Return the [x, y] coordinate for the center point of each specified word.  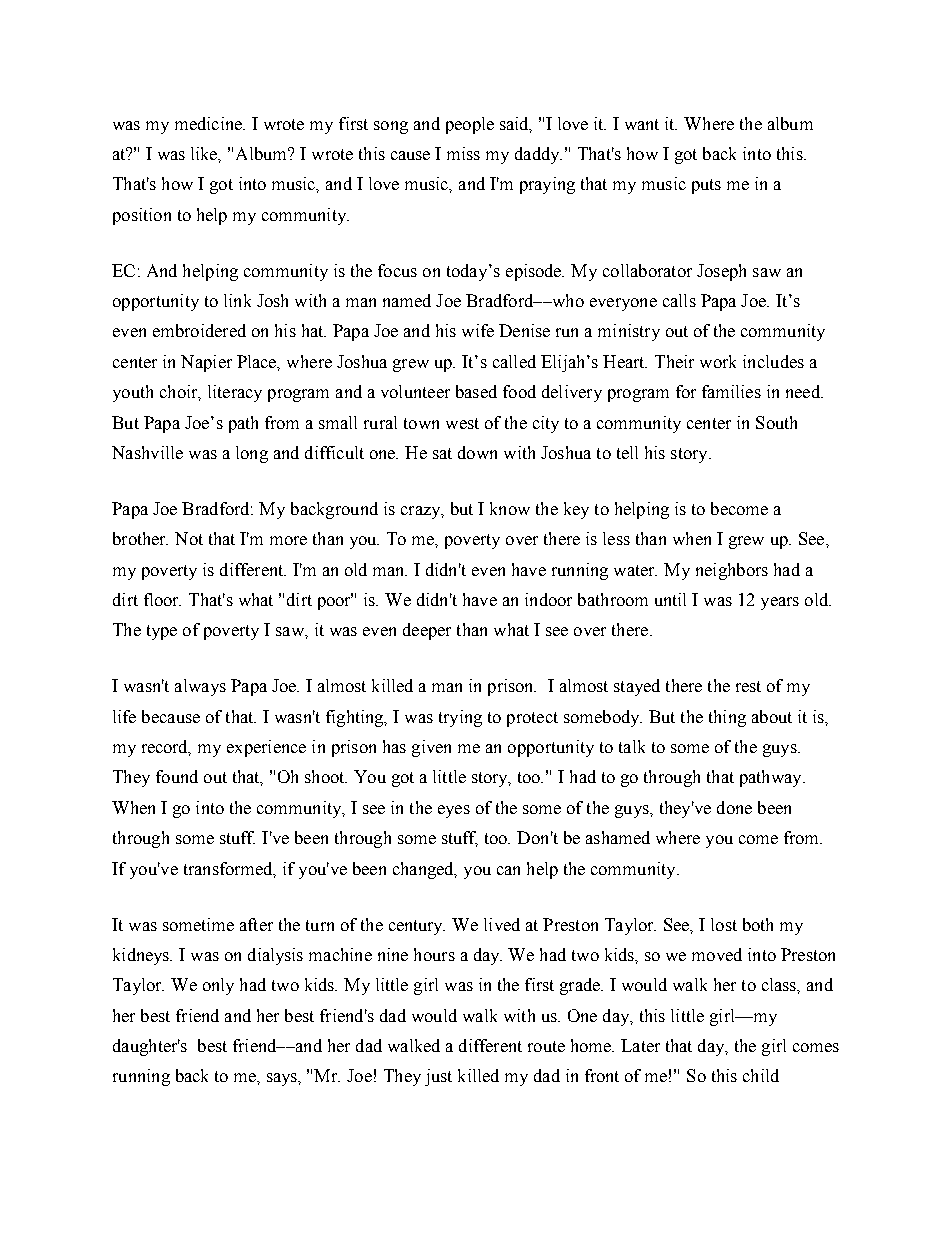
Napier [206, 363]
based [476, 391]
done [734, 807]
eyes [454, 811]
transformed [229, 869]
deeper [427, 631]
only [218, 986]
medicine [209, 123]
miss [463, 153]
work [718, 361]
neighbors [732, 571]
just [438, 1077]
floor [162, 599]
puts [706, 186]
